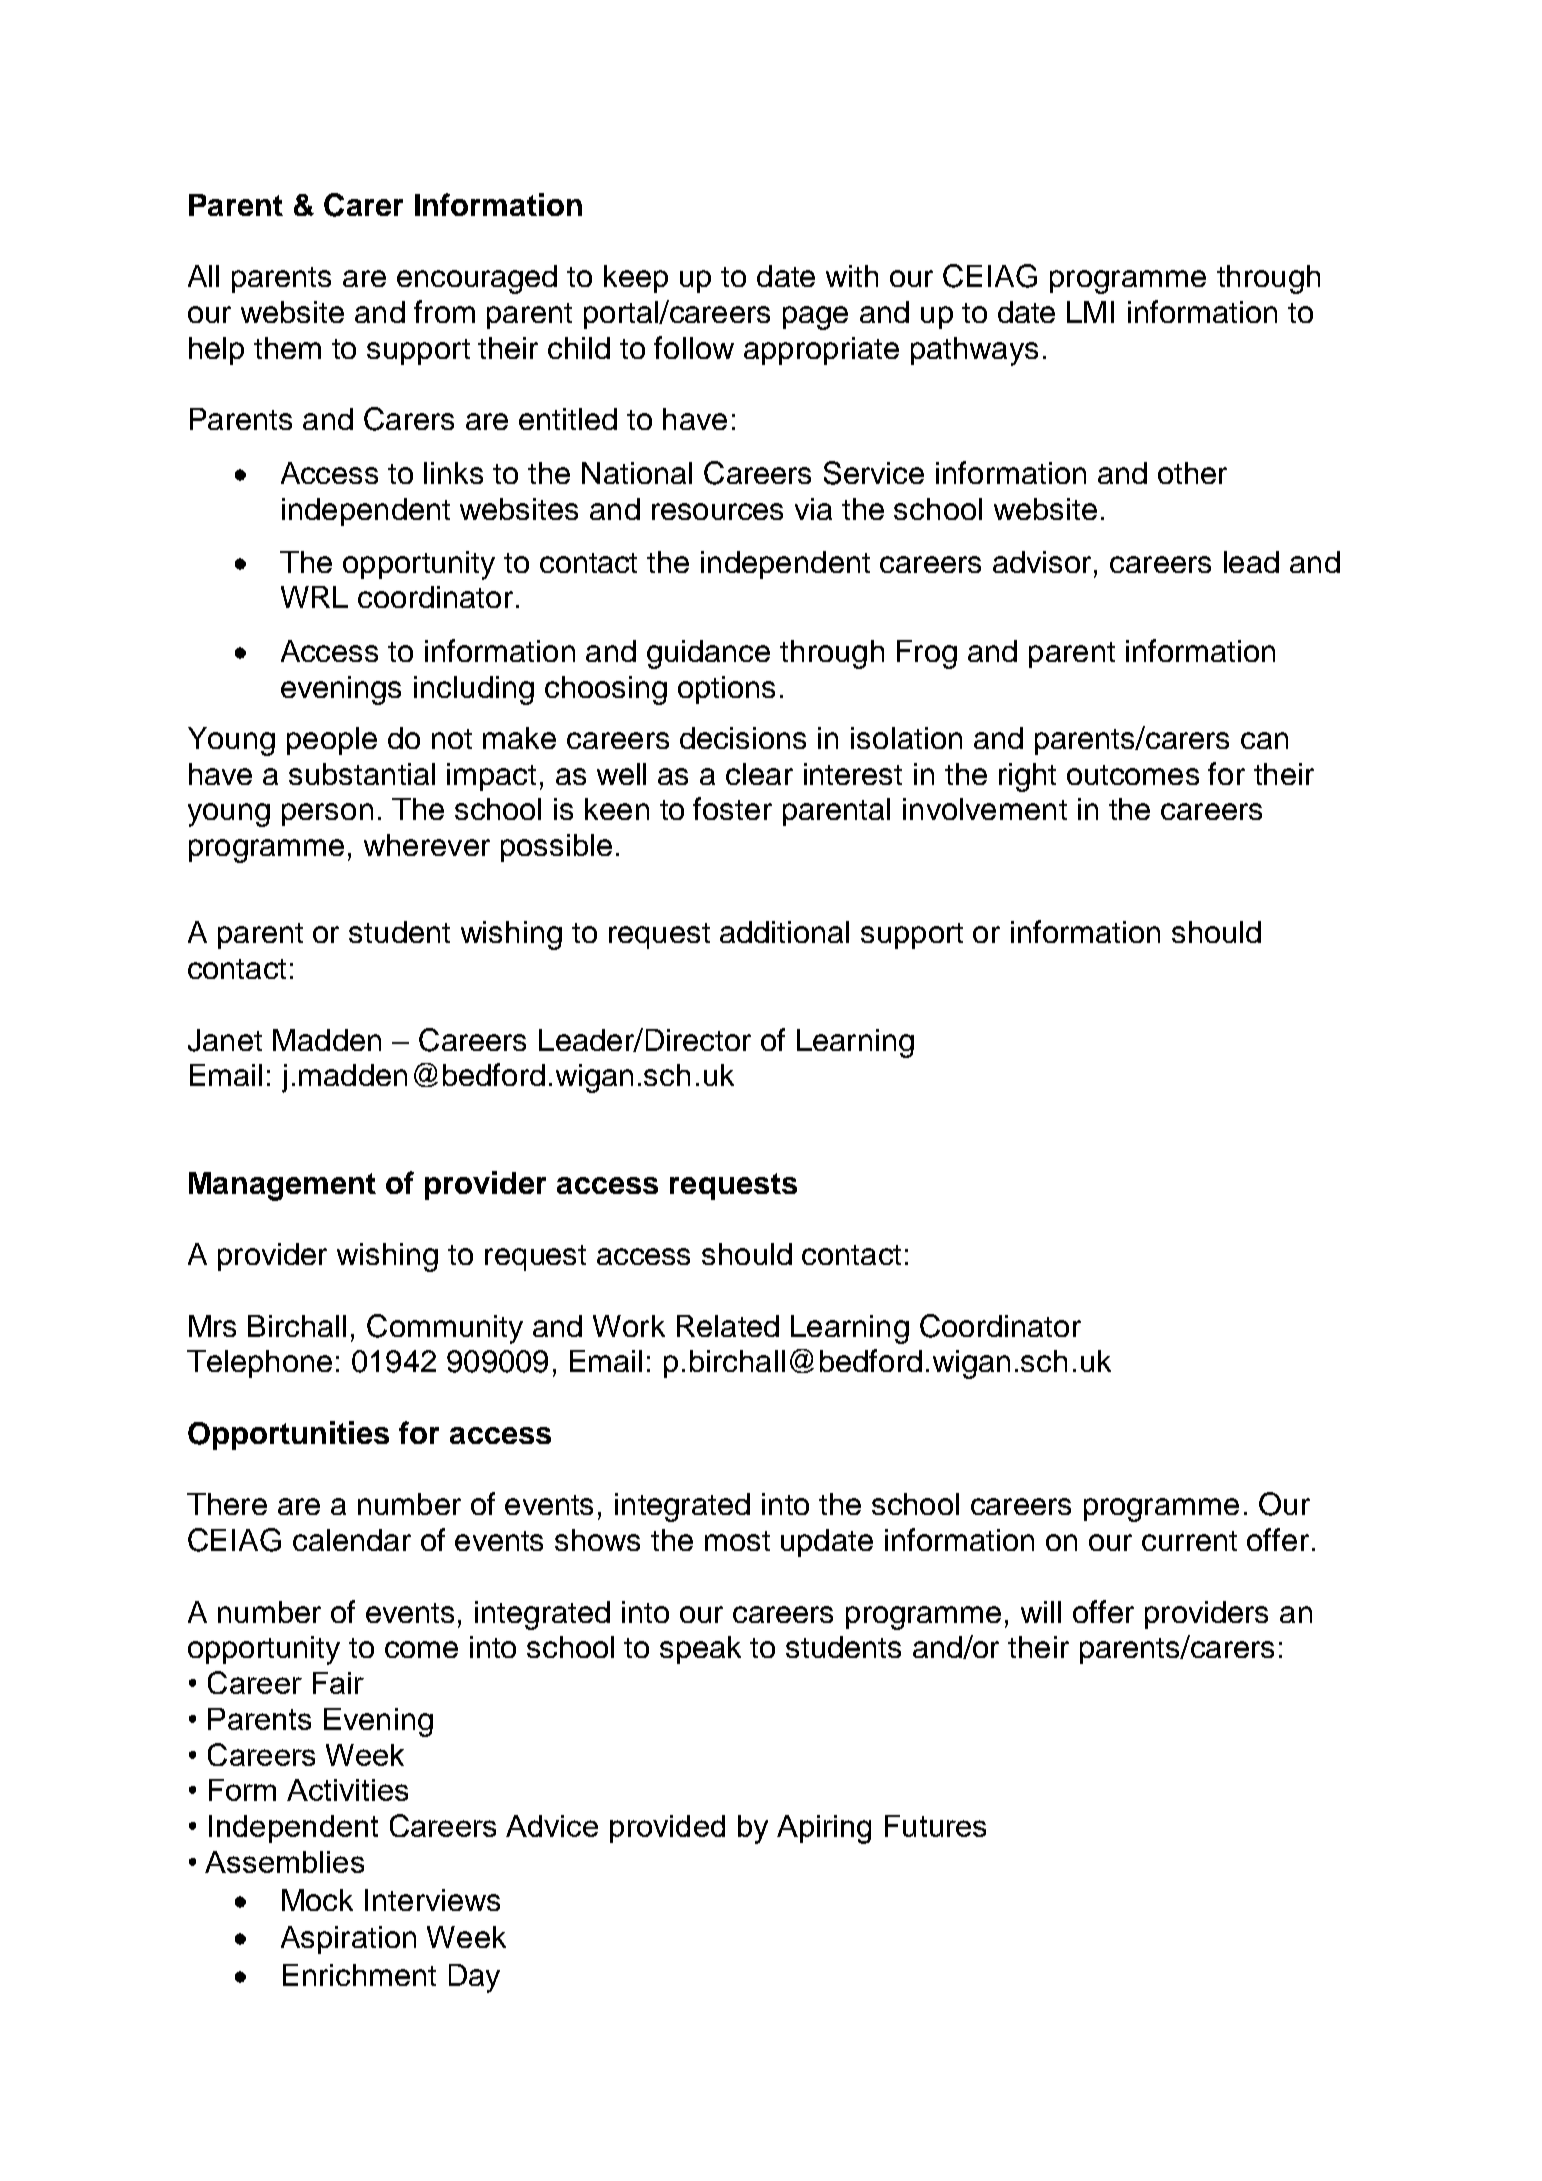 The height and width of the document is (2181, 1542). I want to click on provided, so click(667, 1829).
